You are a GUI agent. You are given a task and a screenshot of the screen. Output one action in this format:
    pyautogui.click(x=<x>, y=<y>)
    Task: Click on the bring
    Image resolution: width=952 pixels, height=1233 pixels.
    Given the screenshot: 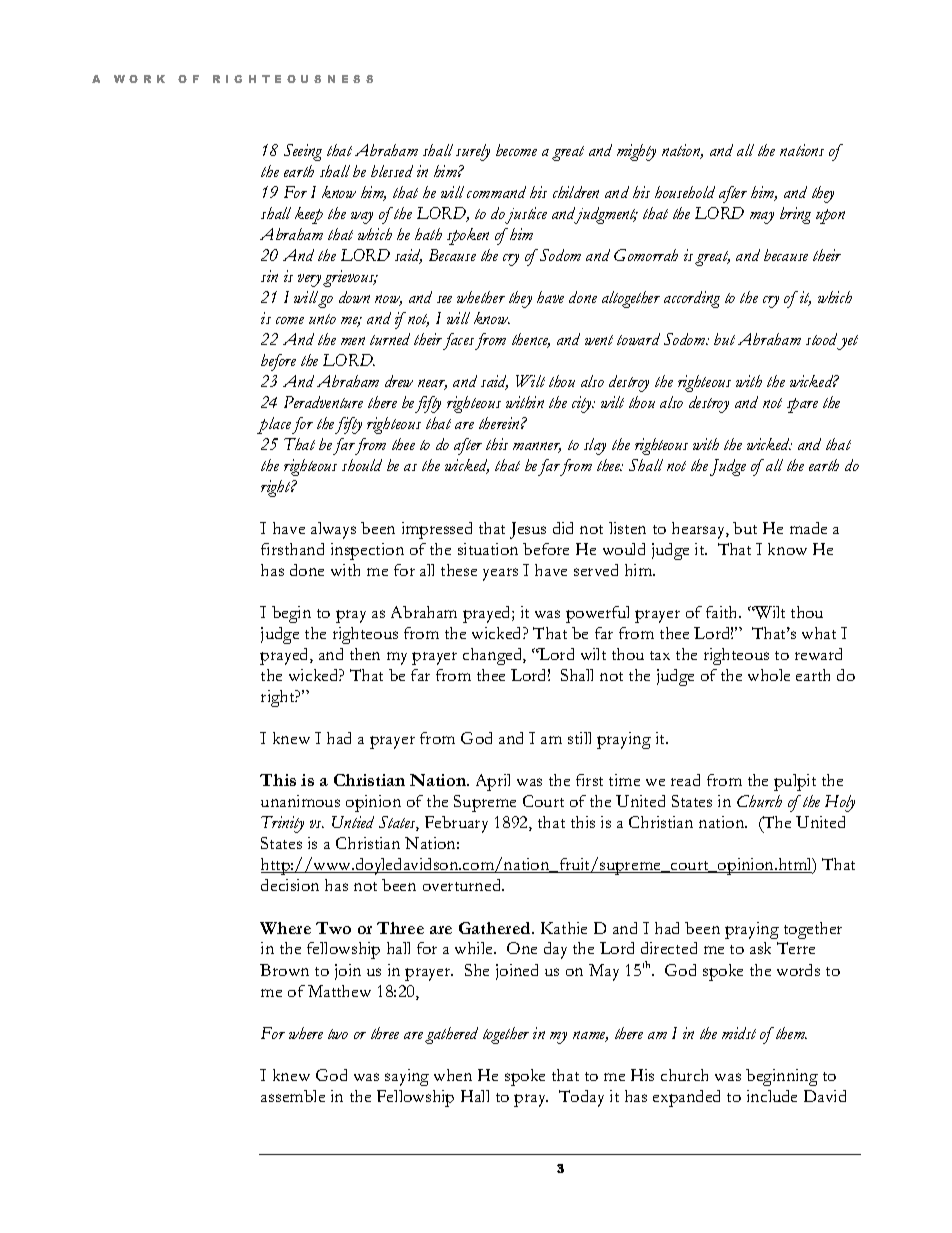 What is the action you would take?
    pyautogui.click(x=795, y=215)
